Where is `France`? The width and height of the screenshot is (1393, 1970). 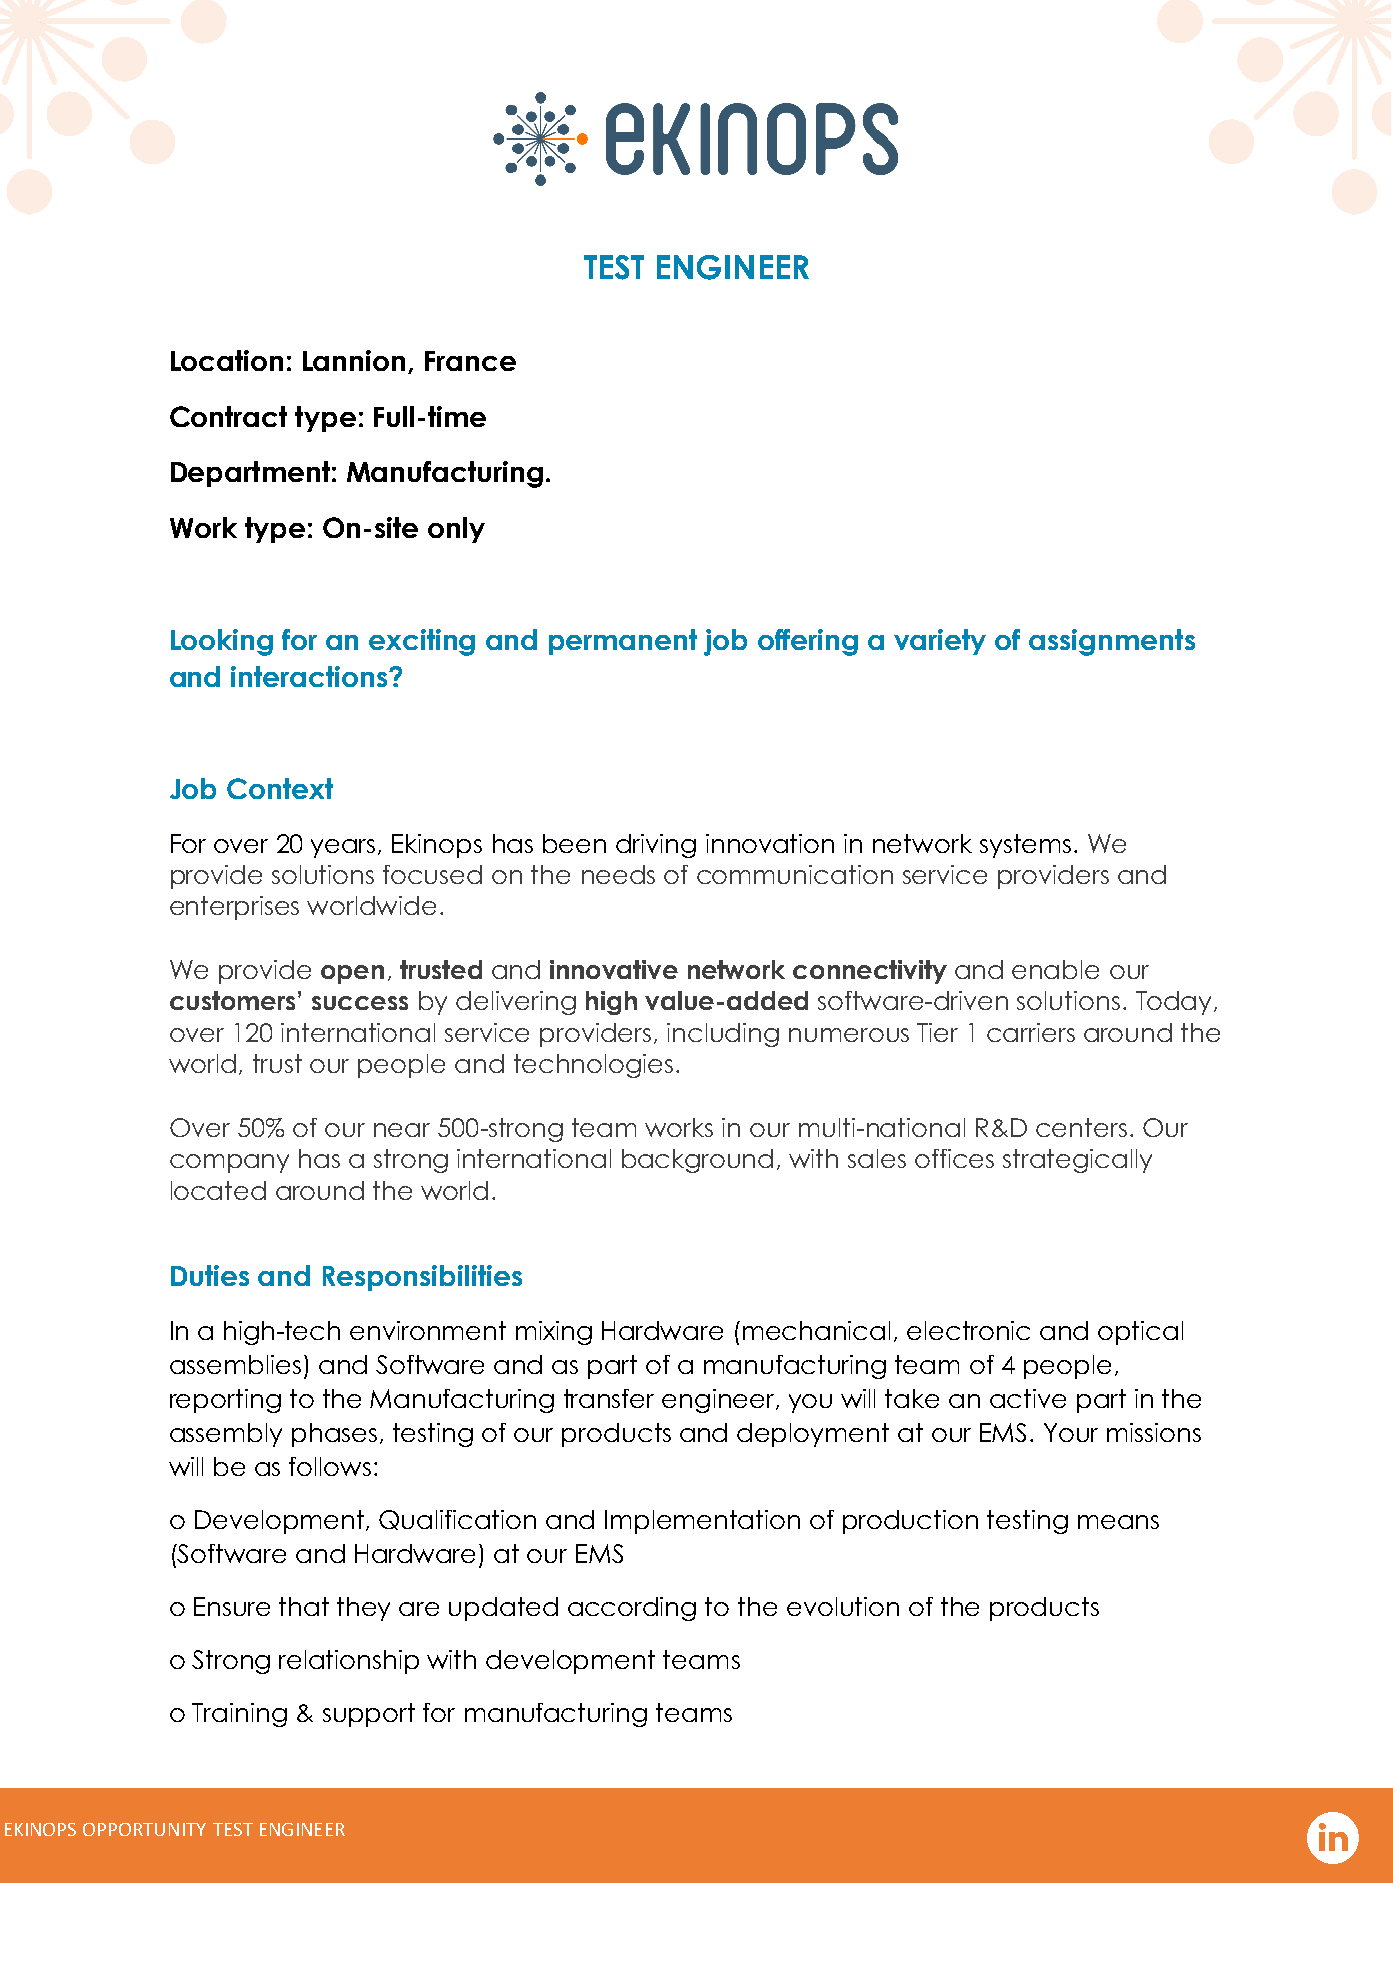 France is located at coordinates (470, 361).
